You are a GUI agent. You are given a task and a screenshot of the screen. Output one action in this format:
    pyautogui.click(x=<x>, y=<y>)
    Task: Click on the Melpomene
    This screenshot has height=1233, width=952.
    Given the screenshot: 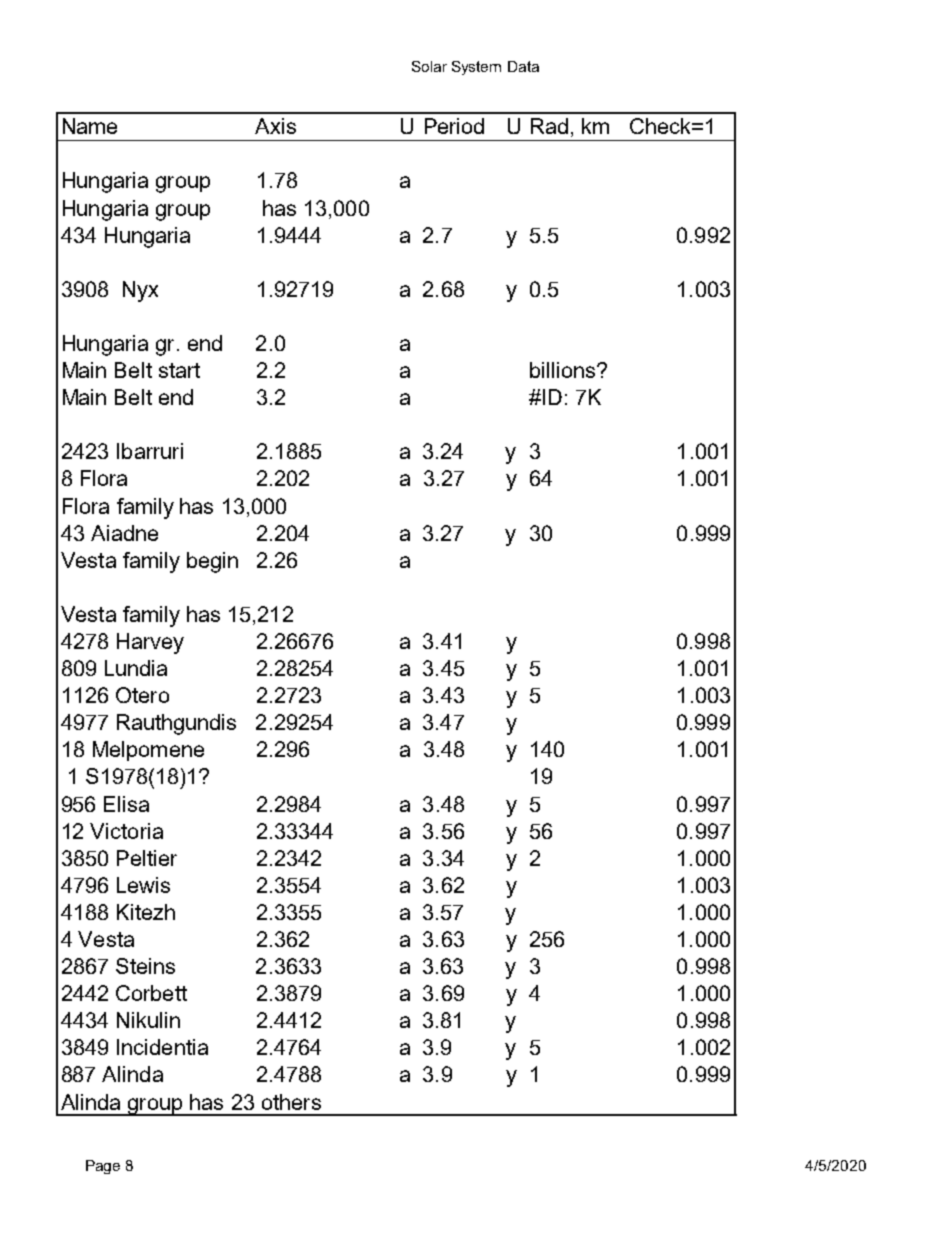 What is the action you would take?
    pyautogui.click(x=148, y=751)
